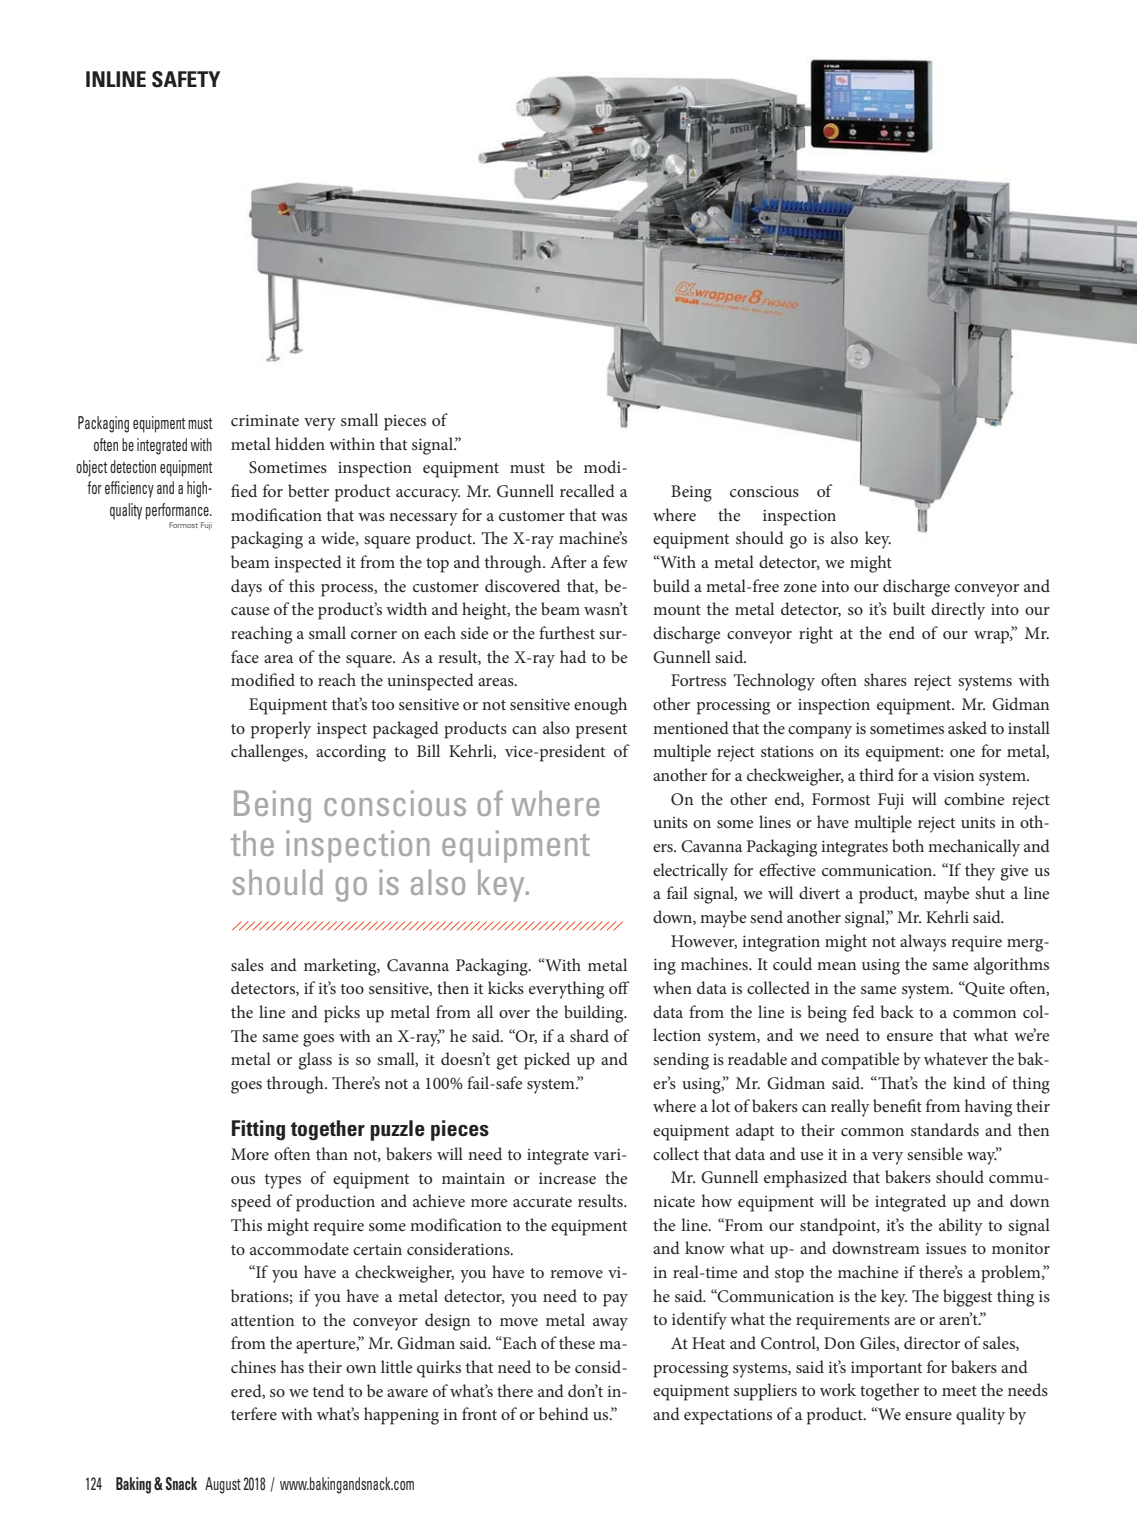  I want to click on challenges, so click(268, 753).
